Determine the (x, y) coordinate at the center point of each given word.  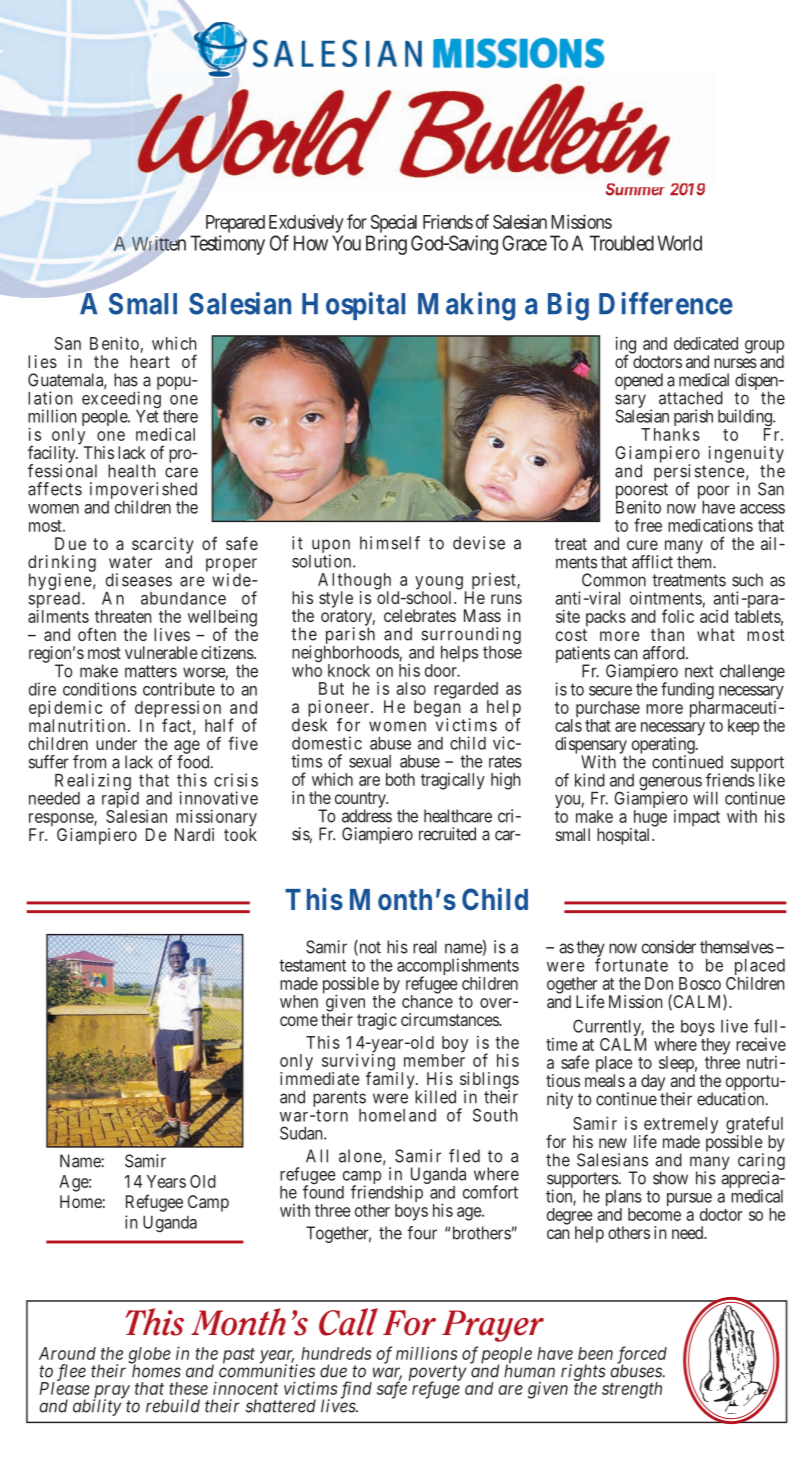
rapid (120, 801)
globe (149, 1356)
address (367, 816)
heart (150, 361)
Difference (666, 303)
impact (697, 818)
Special (394, 223)
